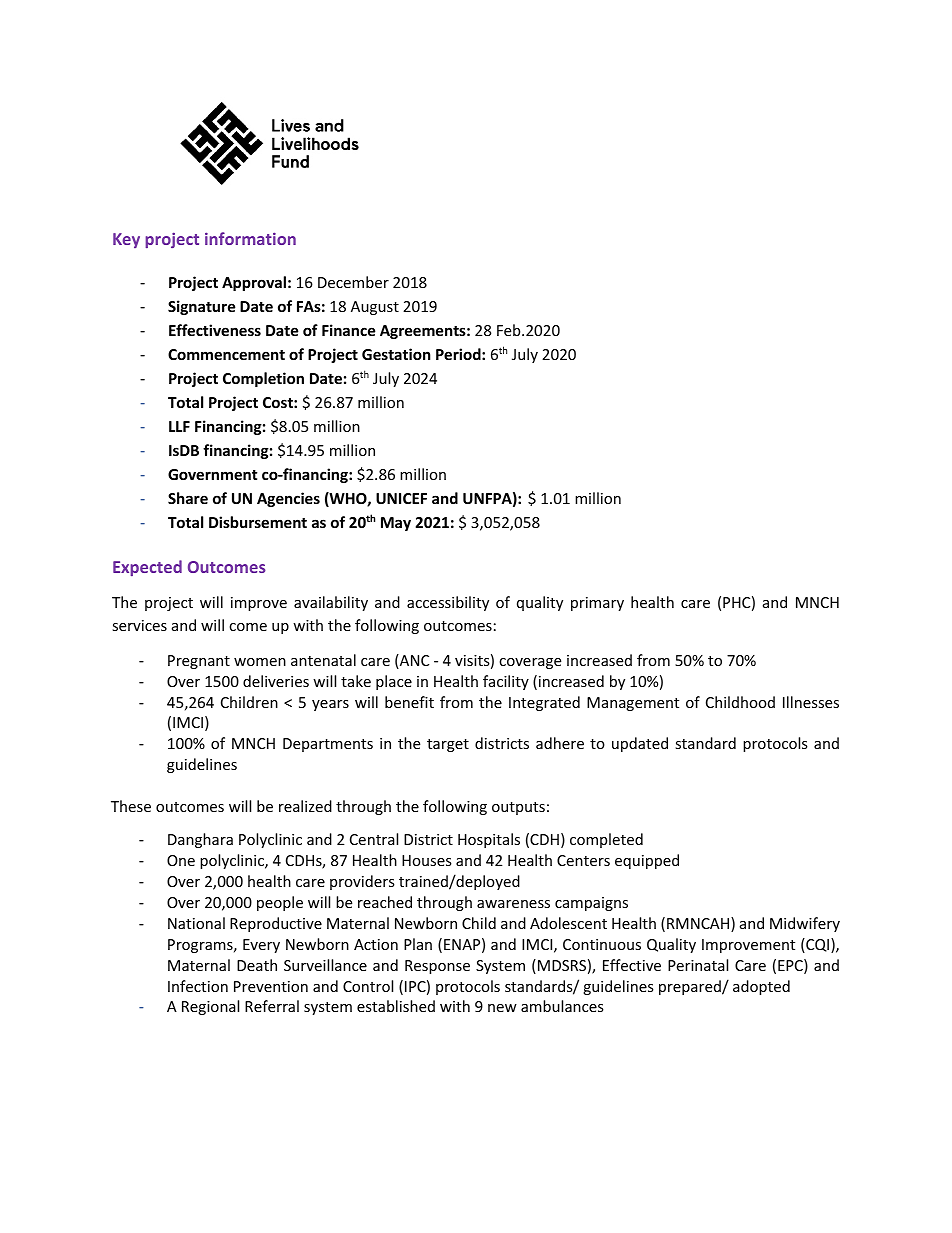 This page has height=1233, width=952. What do you see at coordinates (375, 308) in the page?
I see `August` at bounding box center [375, 308].
